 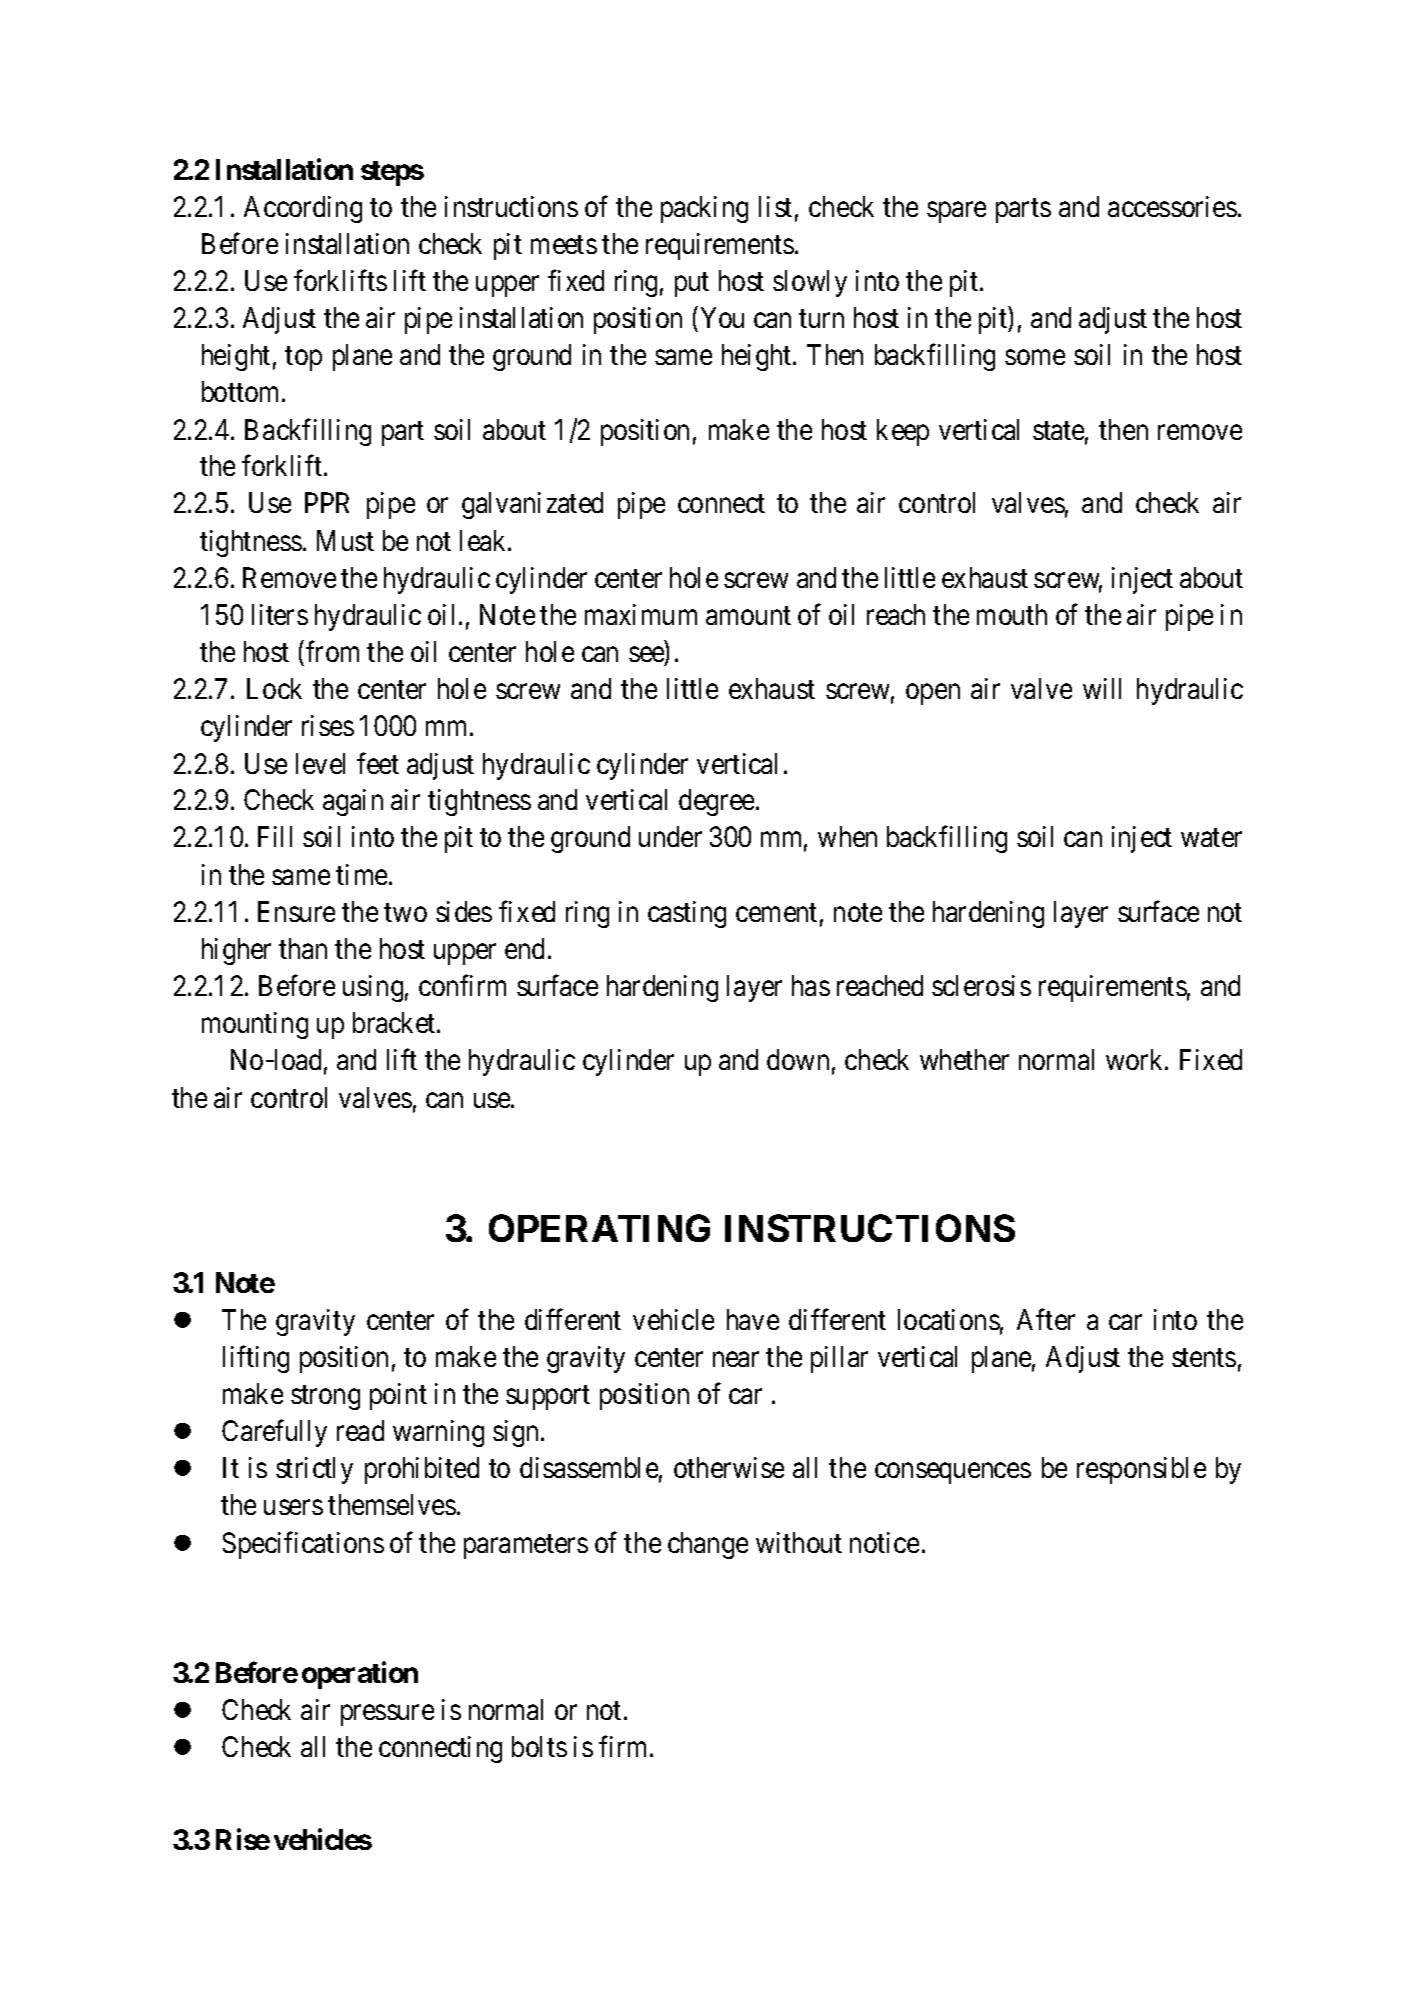 What do you see at coordinates (303, 209) in the document?
I see `According` at bounding box center [303, 209].
